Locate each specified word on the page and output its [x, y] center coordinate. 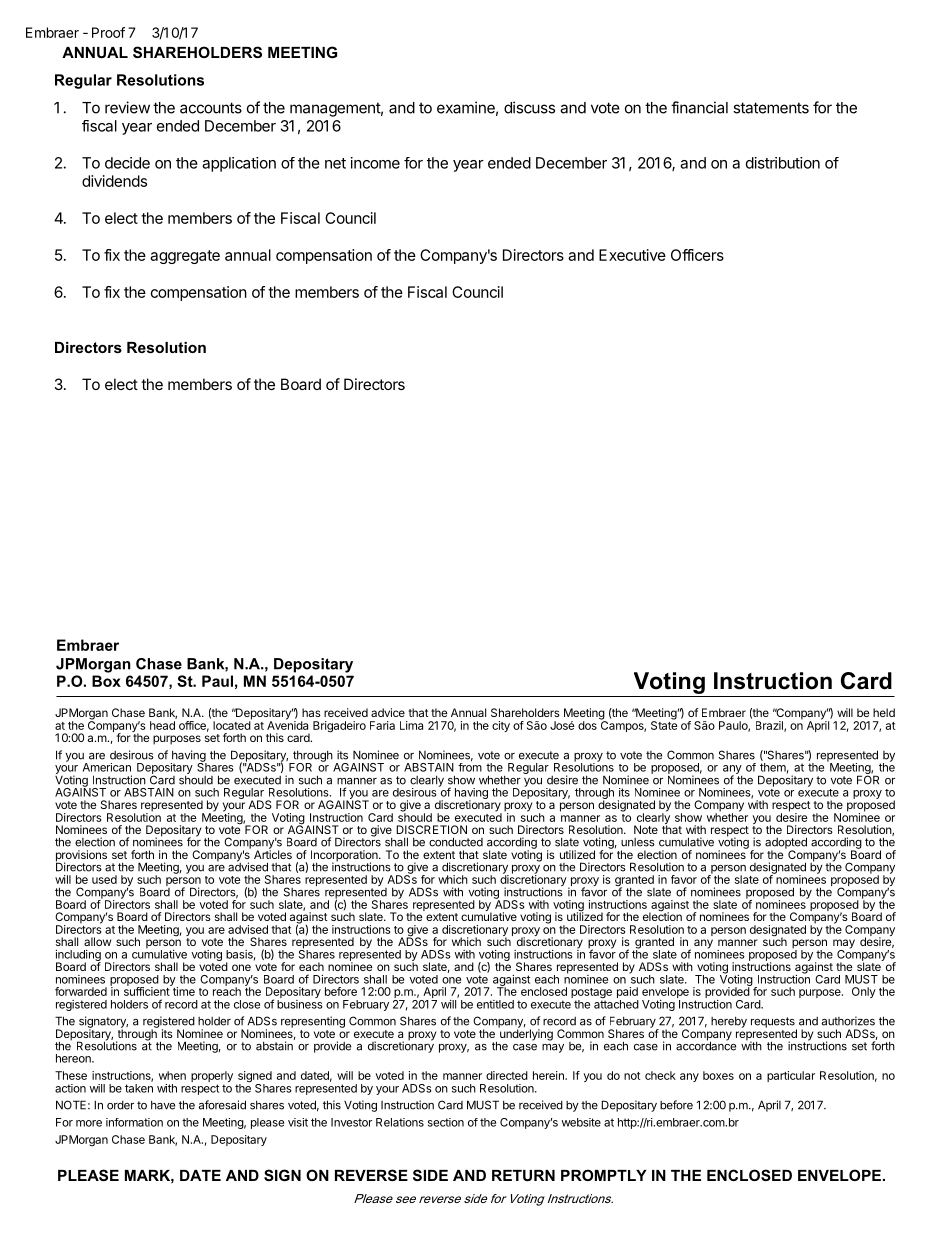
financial [699, 107]
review [127, 107]
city [501, 726]
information [134, 1122]
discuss [529, 107]
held [884, 712]
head [162, 725]
